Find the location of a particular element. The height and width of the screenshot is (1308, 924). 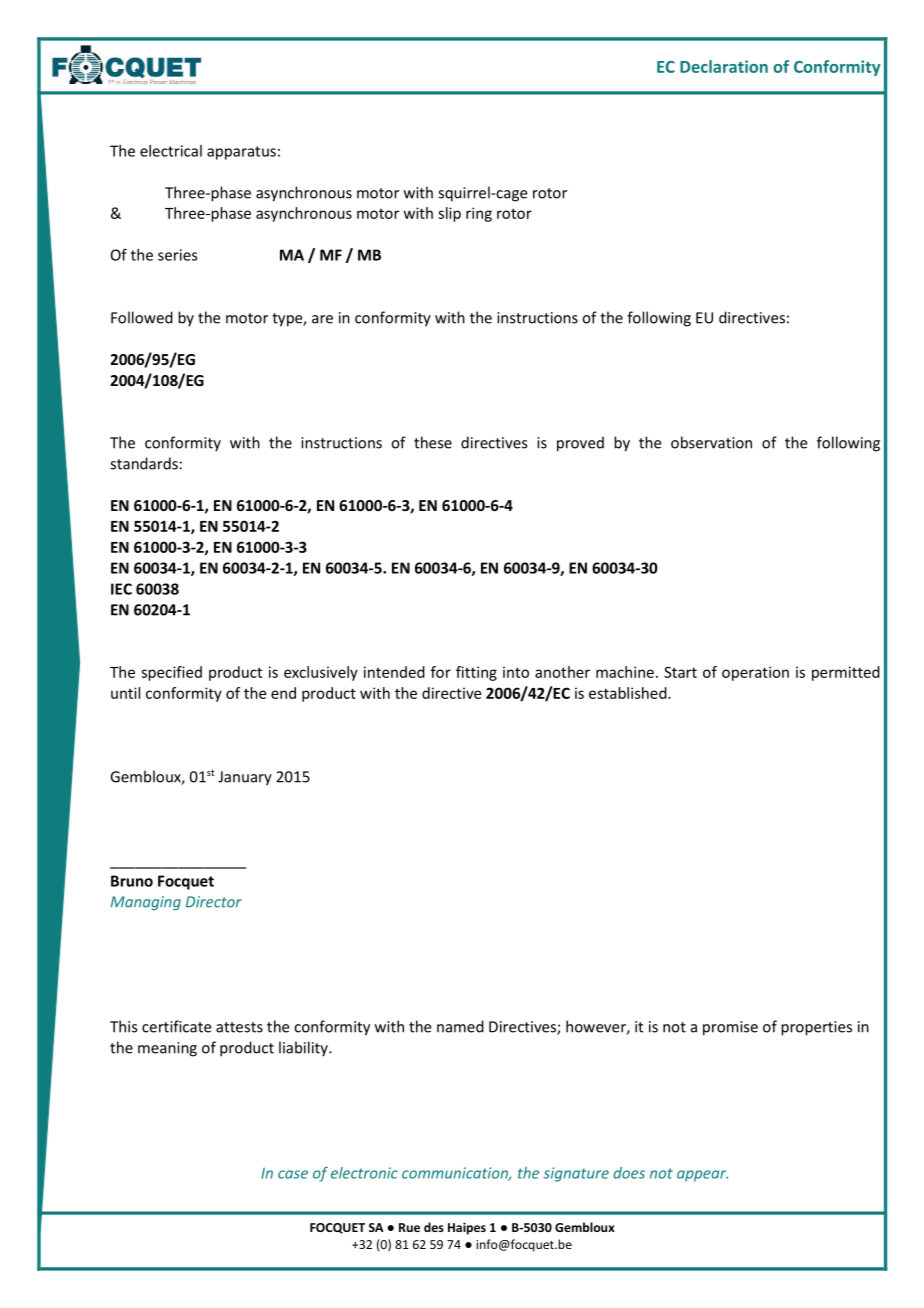

Declaration is located at coordinates (724, 66).
